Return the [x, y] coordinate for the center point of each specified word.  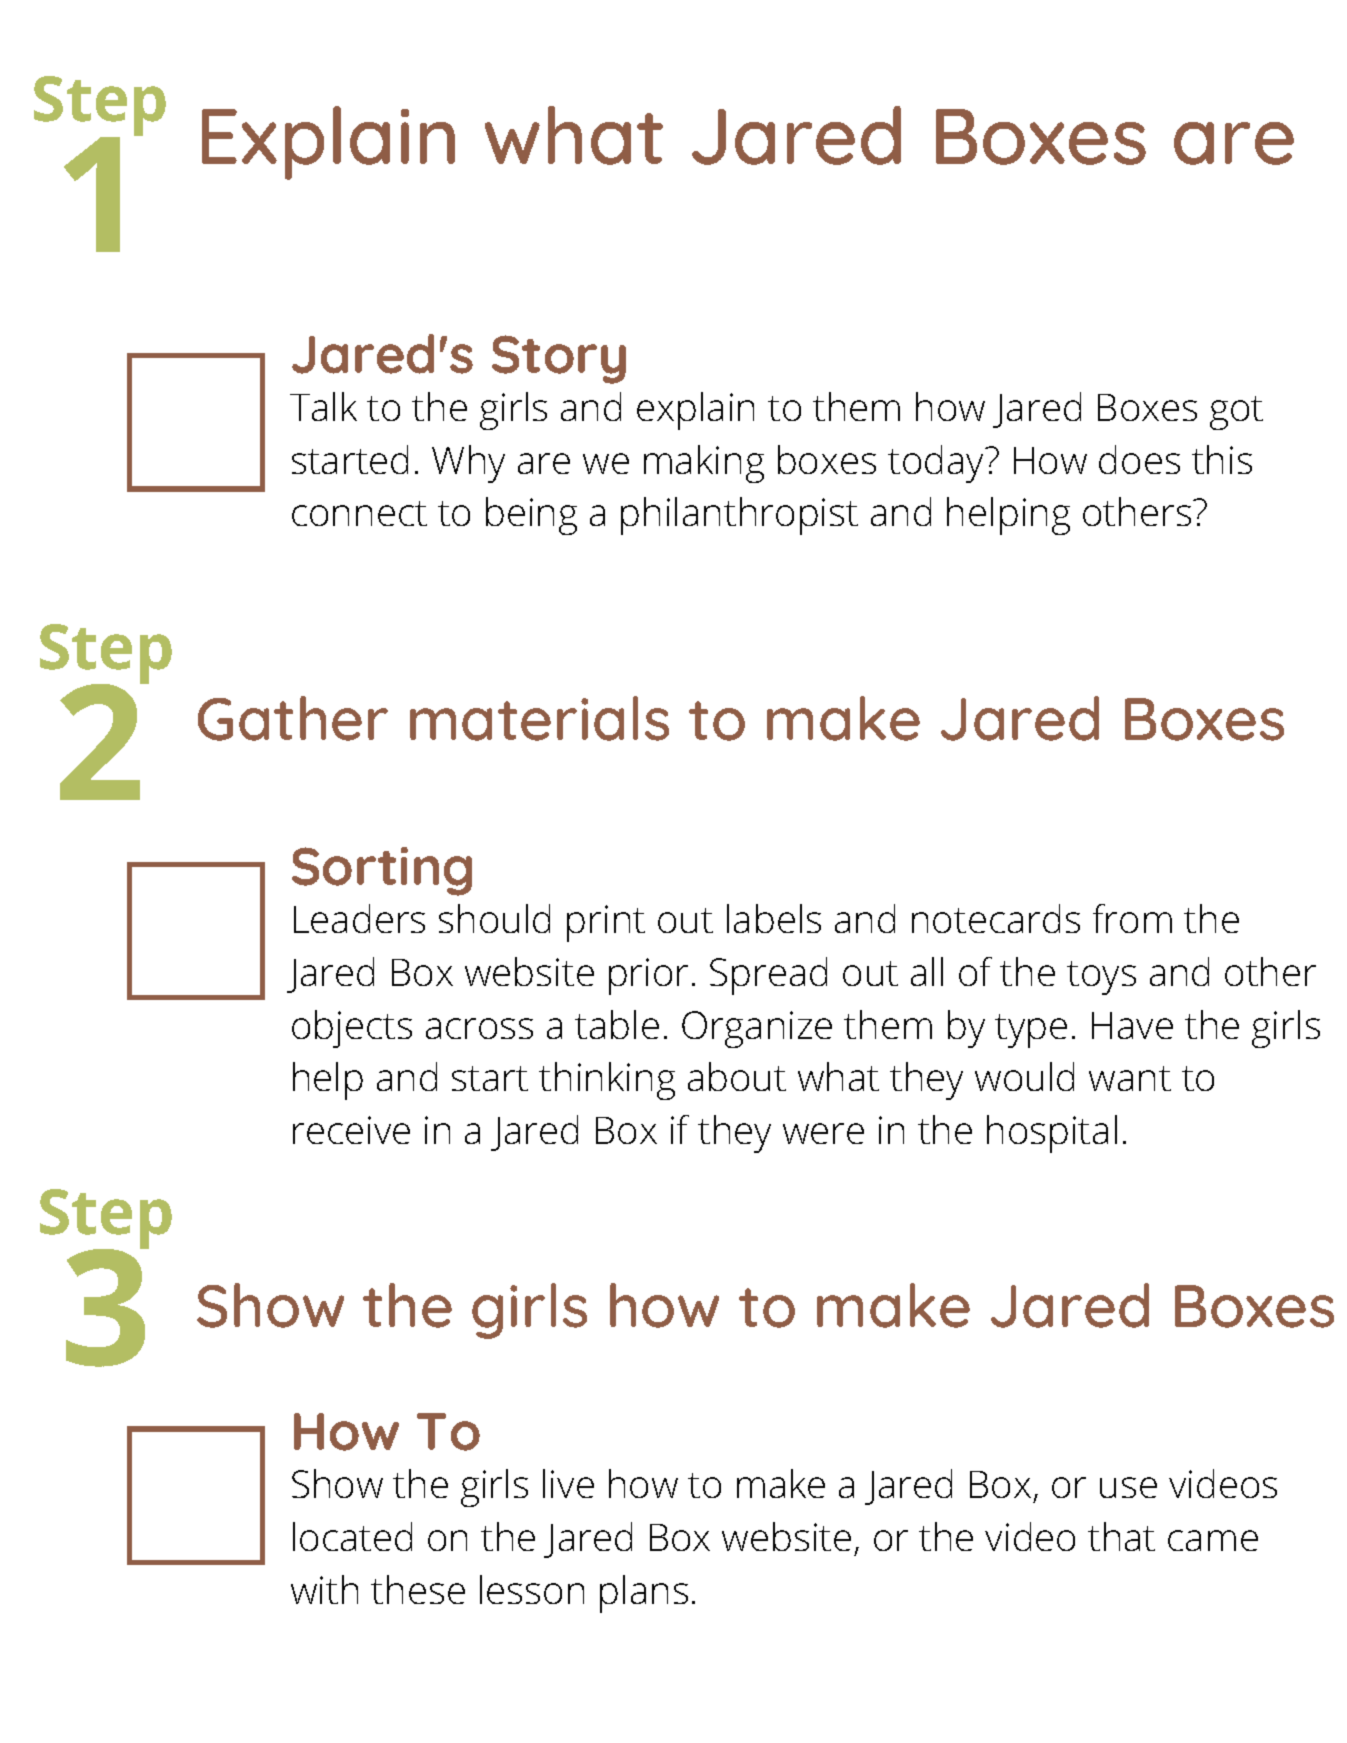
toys [1101, 978]
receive [351, 1130]
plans [644, 1594]
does [1139, 459]
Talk [323, 406]
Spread [768, 976]
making [704, 464]
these [418, 1589]
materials [539, 718]
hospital [1052, 1134]
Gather [293, 718]
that [1121, 1536]
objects [352, 1029]
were [823, 1133]
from [1132, 918]
